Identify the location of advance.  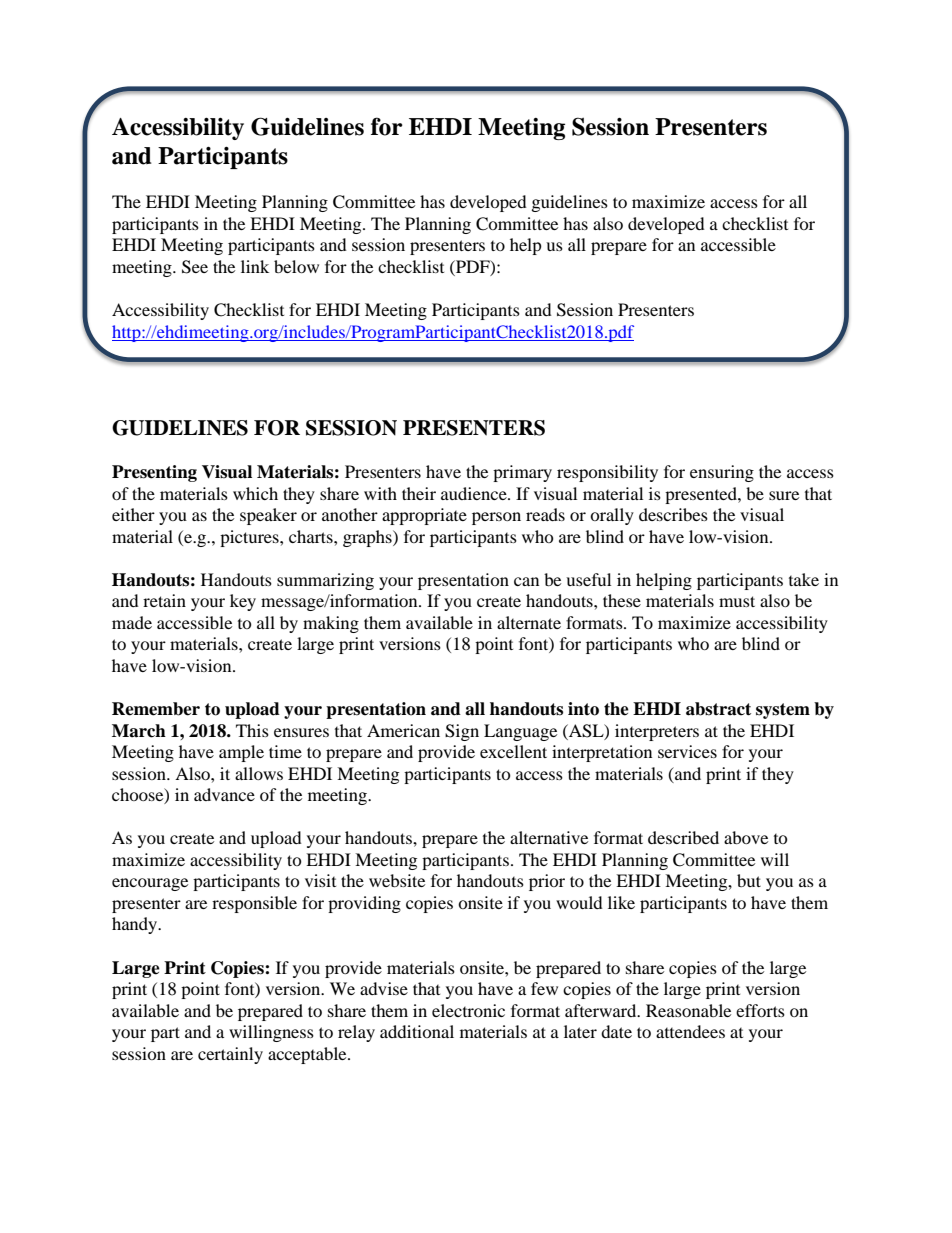
(224, 794).
